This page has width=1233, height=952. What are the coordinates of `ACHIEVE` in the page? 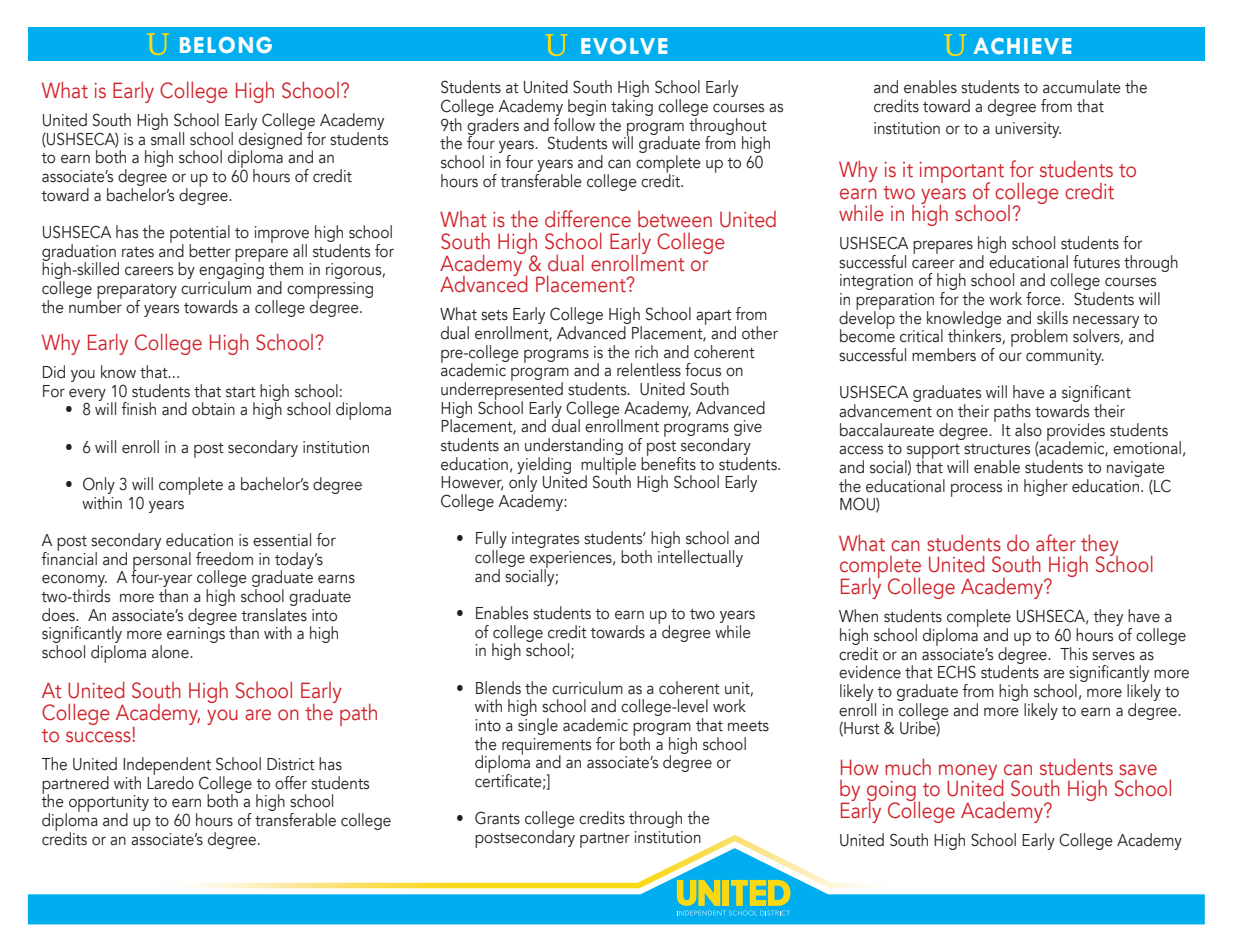 It's located at (1022, 46).
